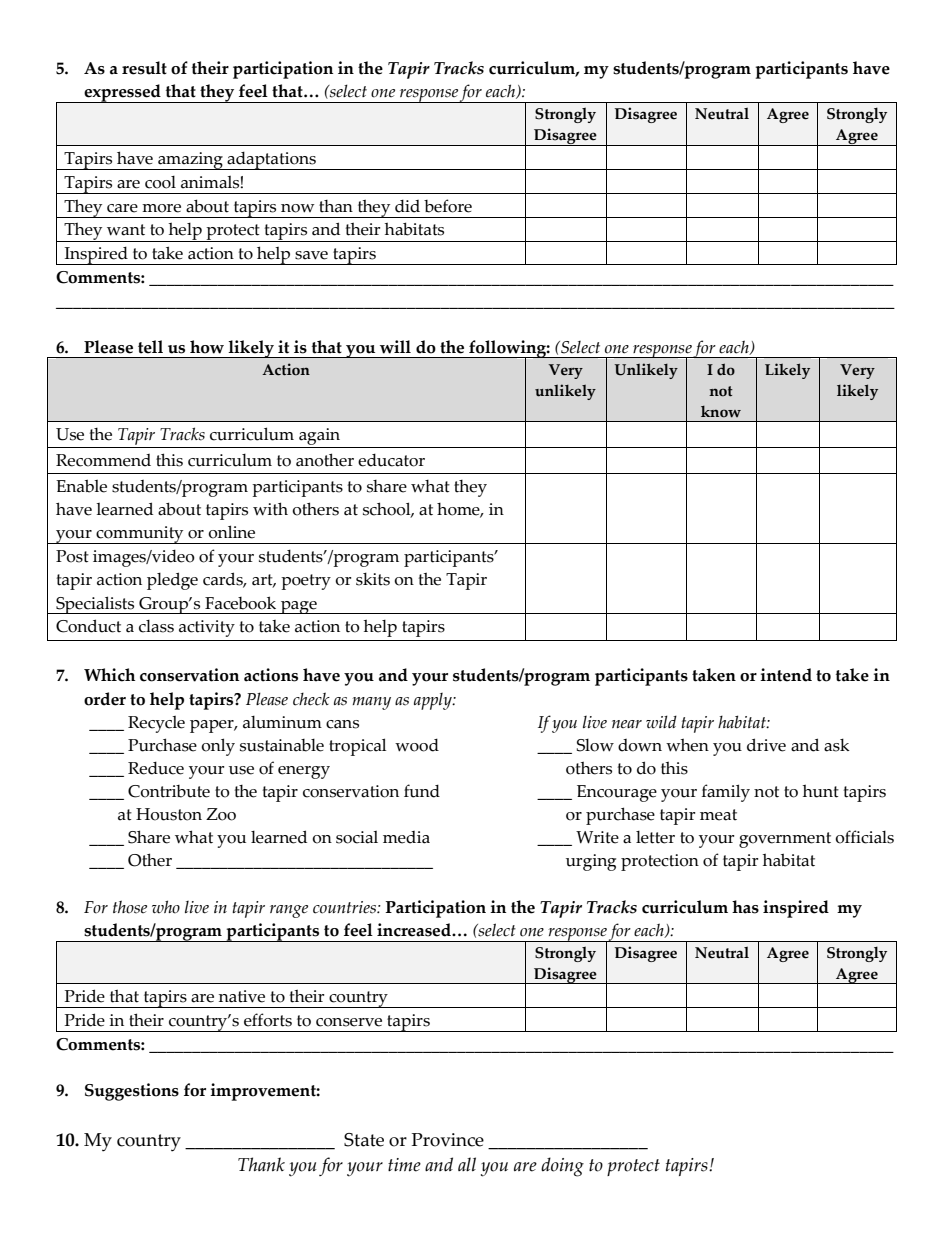 The height and width of the screenshot is (1233, 952). What do you see at coordinates (786, 675) in the screenshot?
I see `intend` at bounding box center [786, 675].
